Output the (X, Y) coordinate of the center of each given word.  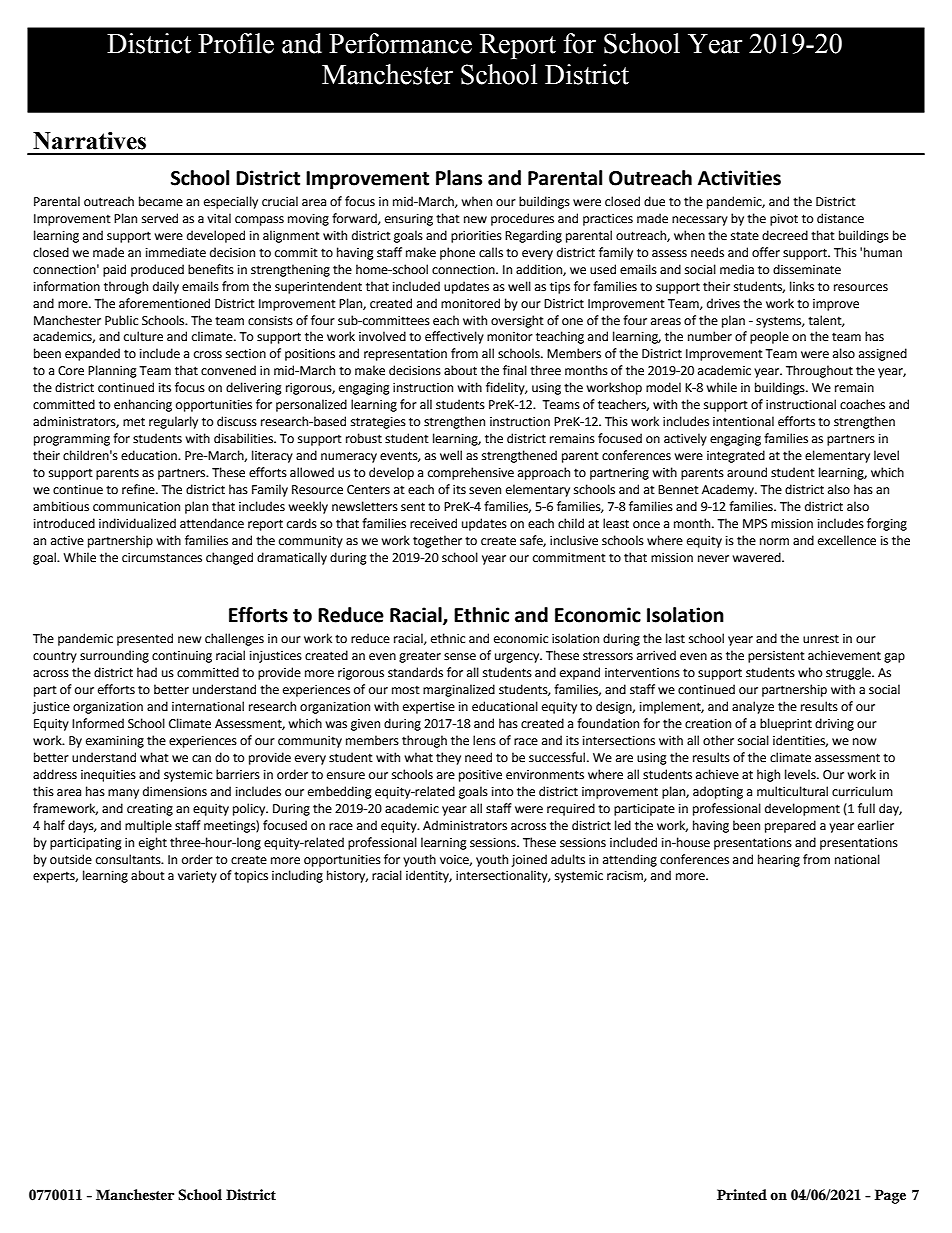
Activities (739, 178)
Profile (236, 43)
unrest (821, 639)
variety (197, 877)
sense (460, 657)
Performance (400, 43)
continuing (182, 657)
